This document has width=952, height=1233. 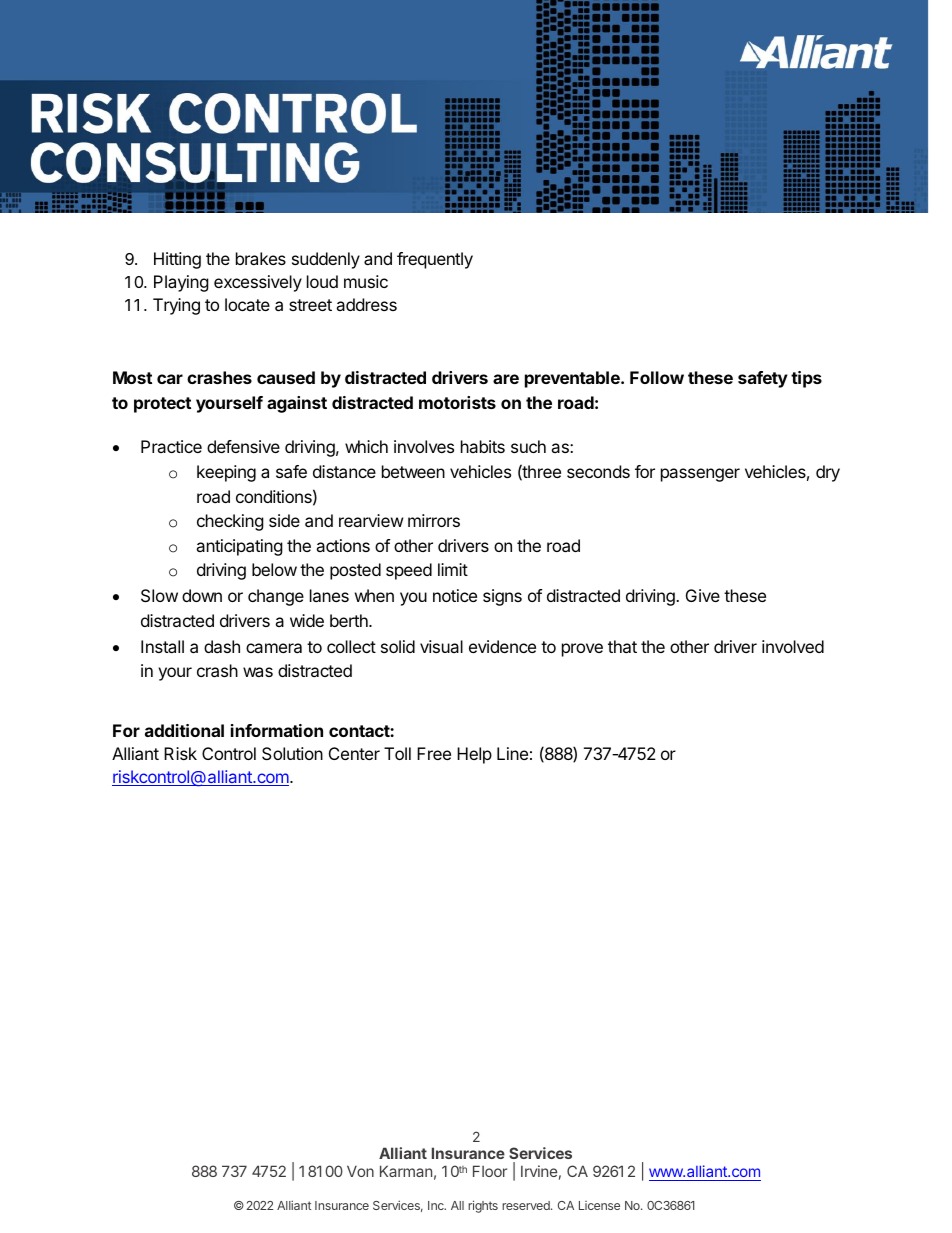 I want to click on checking, so click(x=230, y=522).
